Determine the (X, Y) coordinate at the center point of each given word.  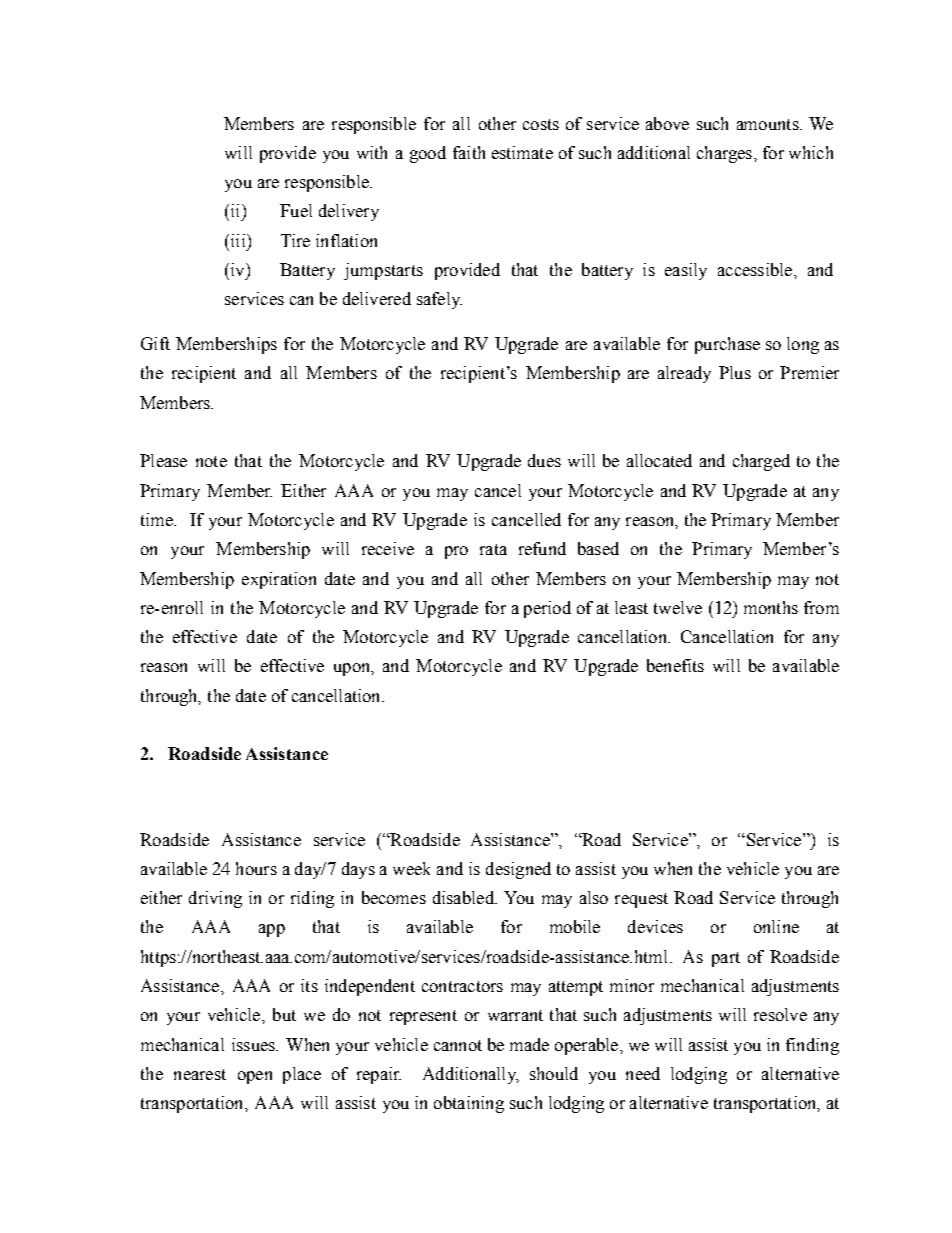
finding (812, 1046)
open (255, 1077)
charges (724, 154)
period (547, 609)
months (771, 607)
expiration (279, 580)
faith (469, 152)
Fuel (296, 210)
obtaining (469, 1104)
